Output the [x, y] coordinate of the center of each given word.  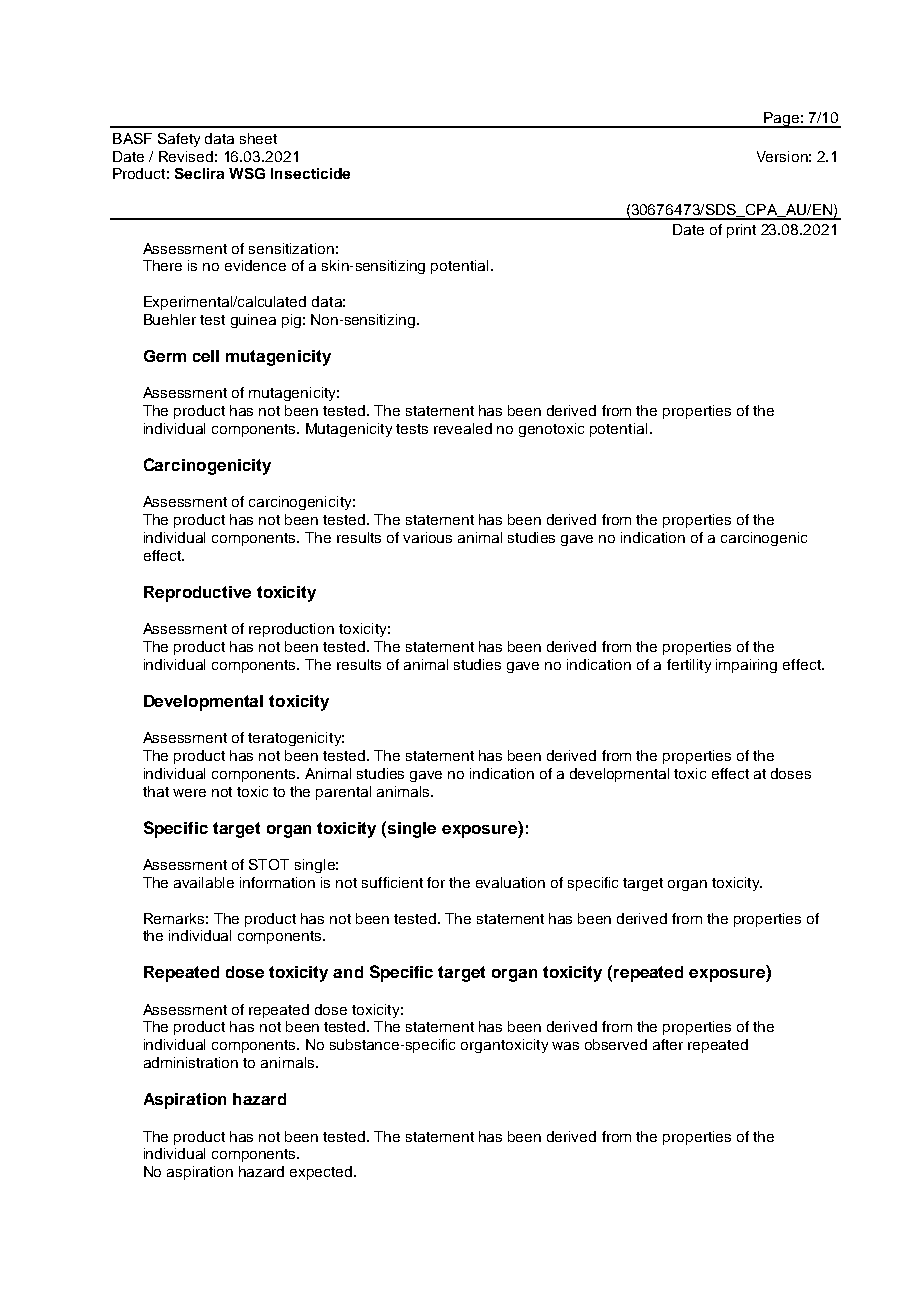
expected [322, 1173]
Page [781, 120]
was [565, 1046]
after [668, 1044]
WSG [247, 173]
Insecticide [310, 173]
